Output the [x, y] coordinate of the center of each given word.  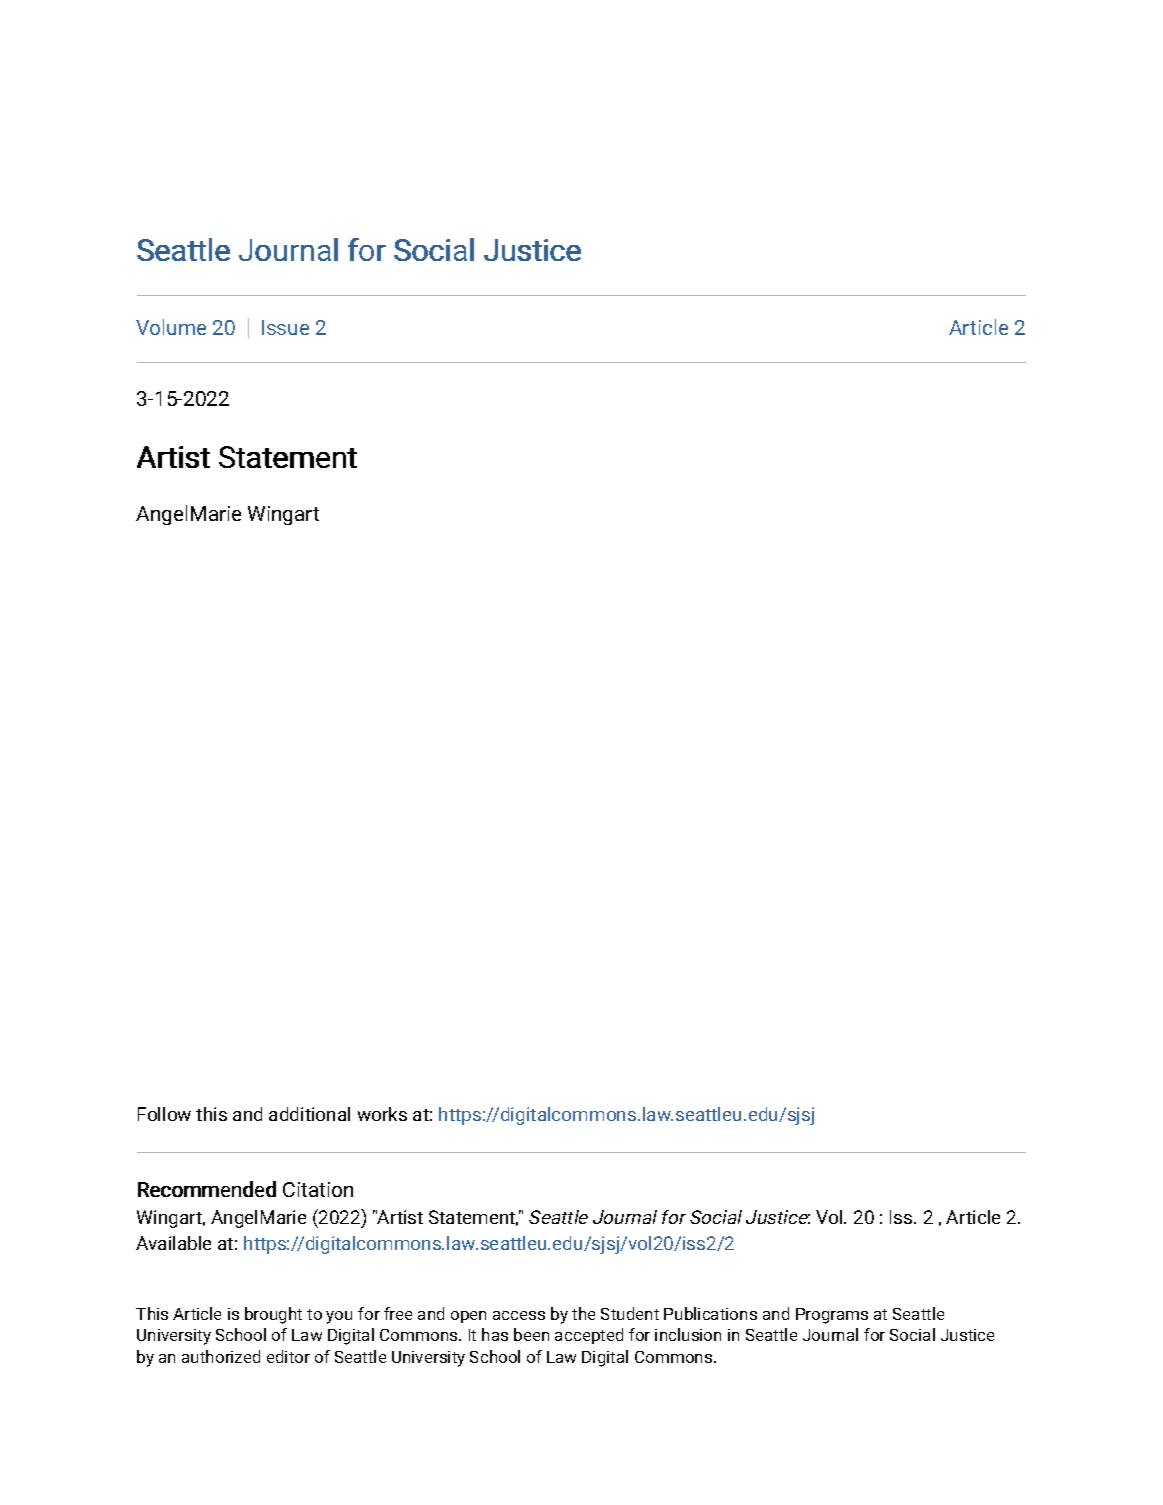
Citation [318, 1189]
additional [309, 1114]
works [382, 1114]
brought [273, 1315]
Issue [285, 327]
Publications [710, 1313]
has [495, 1334]
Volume [171, 327]
